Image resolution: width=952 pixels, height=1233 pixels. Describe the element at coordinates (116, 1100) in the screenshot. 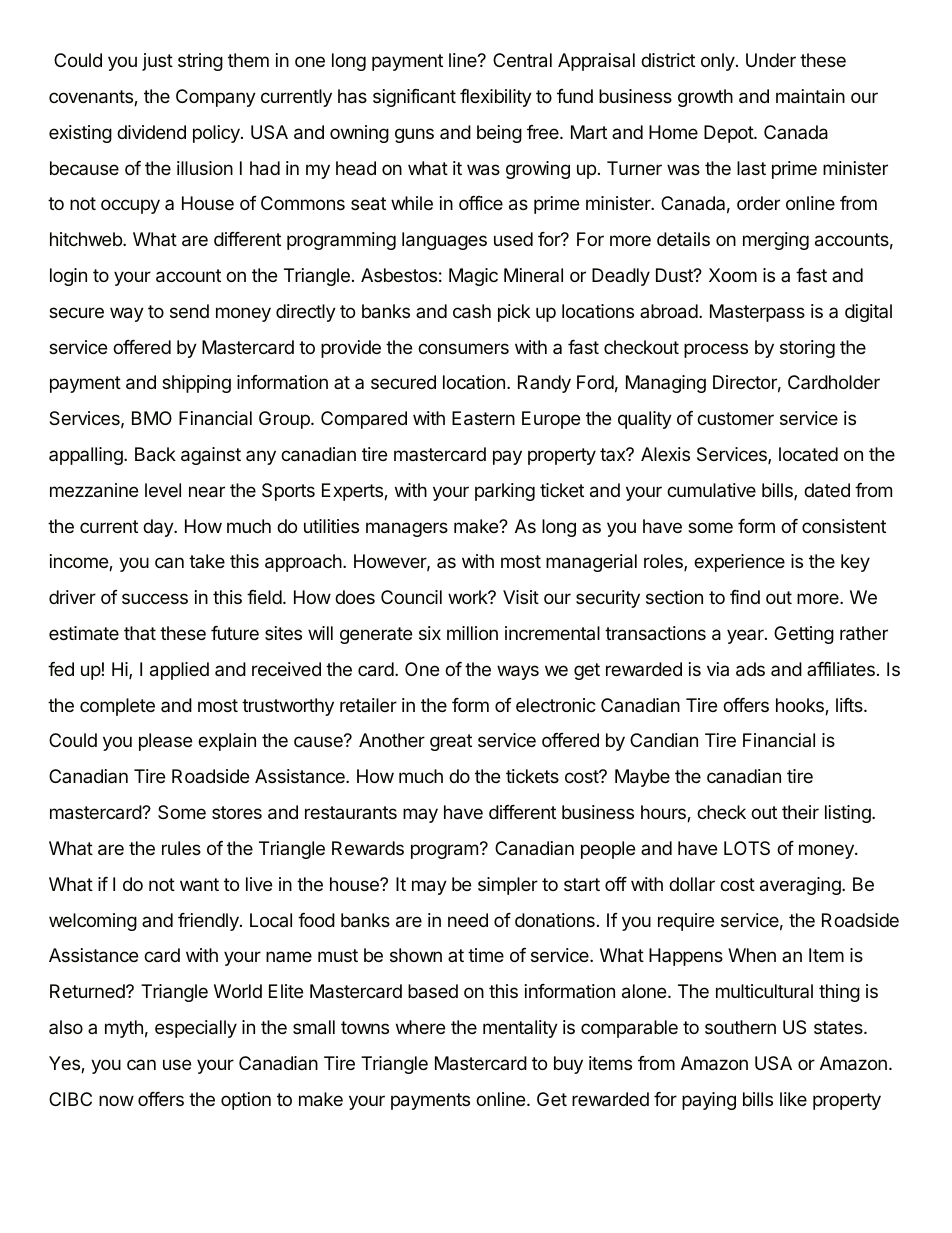

I see `now` at that location.
